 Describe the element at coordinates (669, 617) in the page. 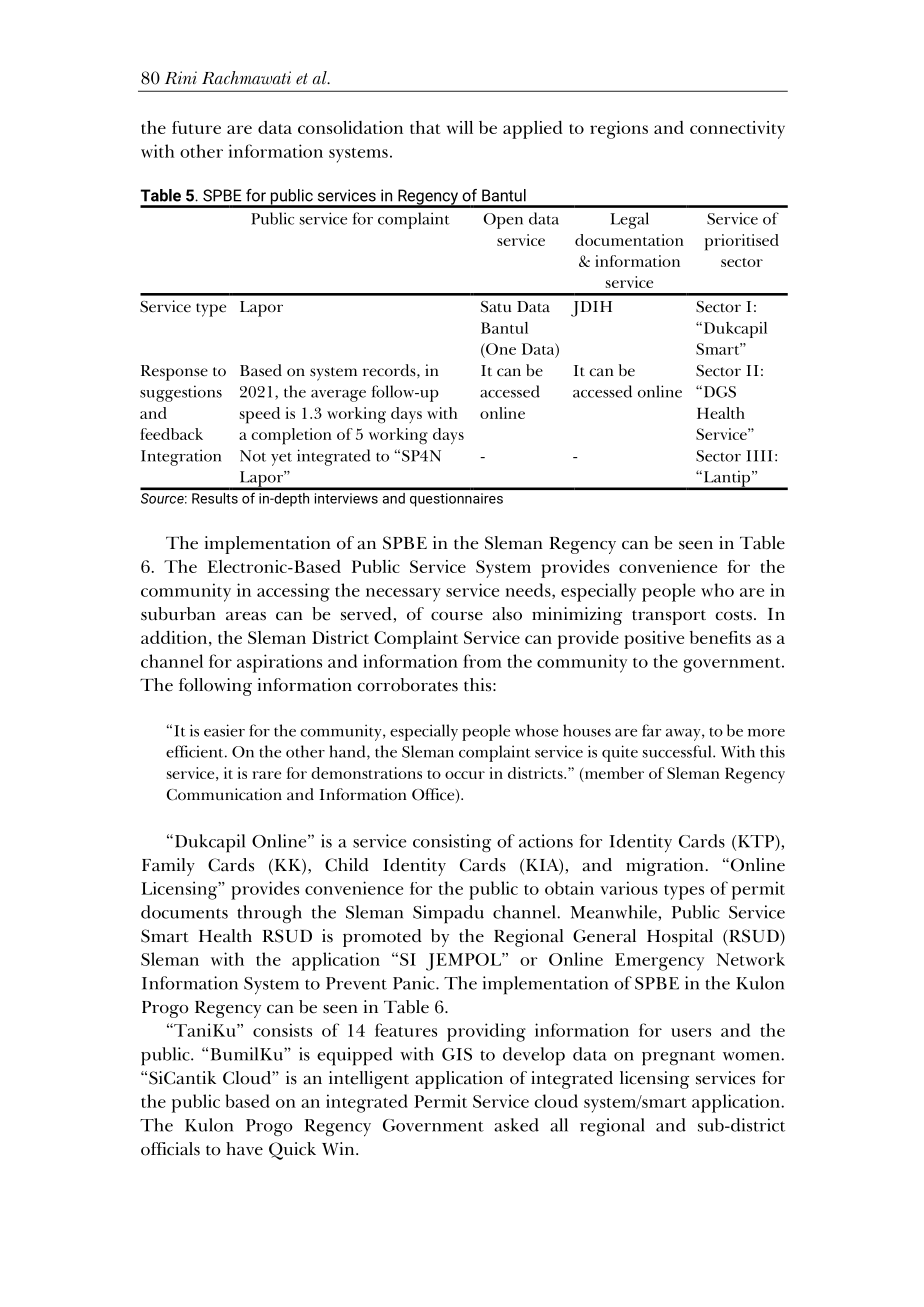

I see `transport` at that location.
